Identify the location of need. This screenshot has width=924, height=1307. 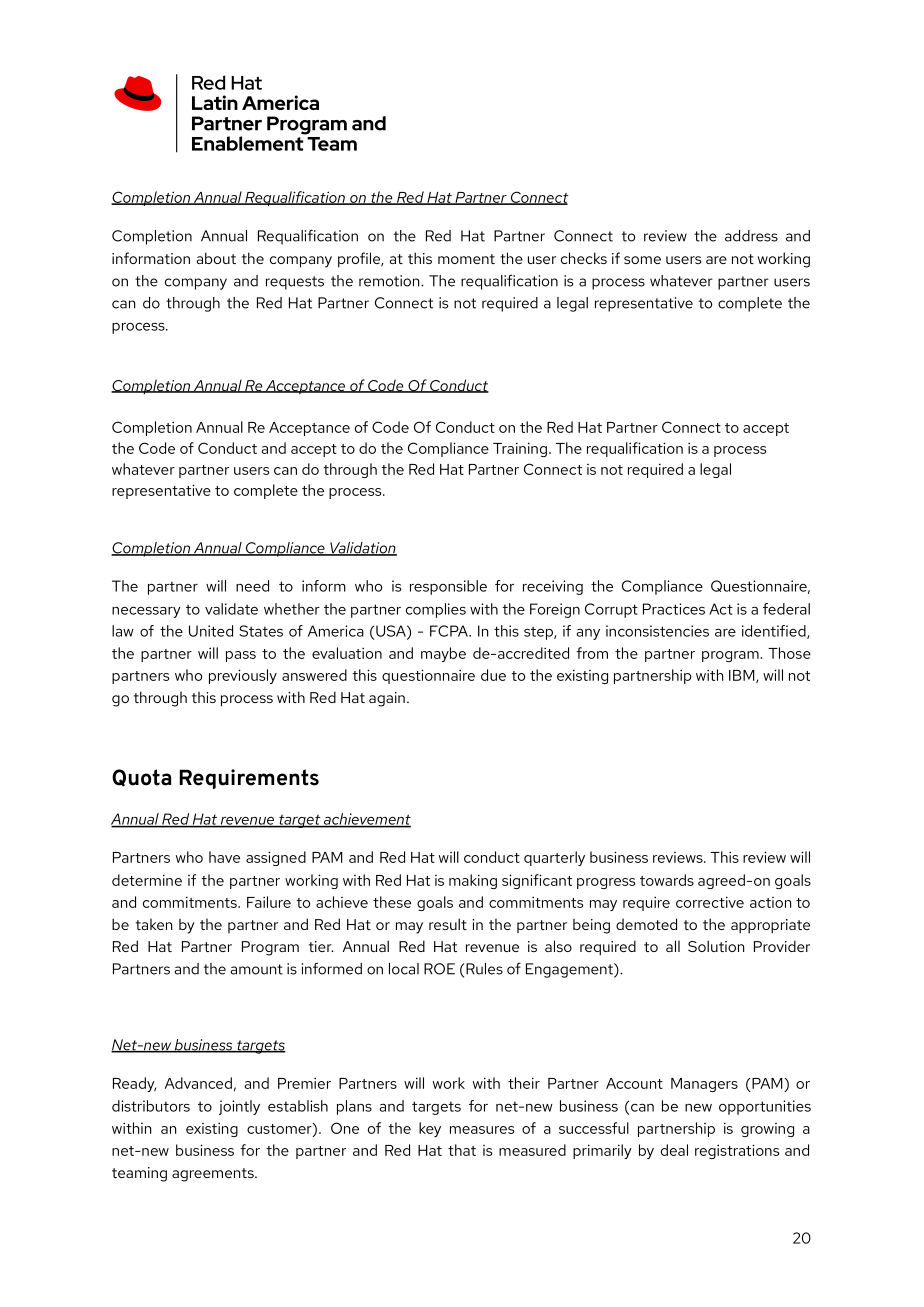
(252, 586).
